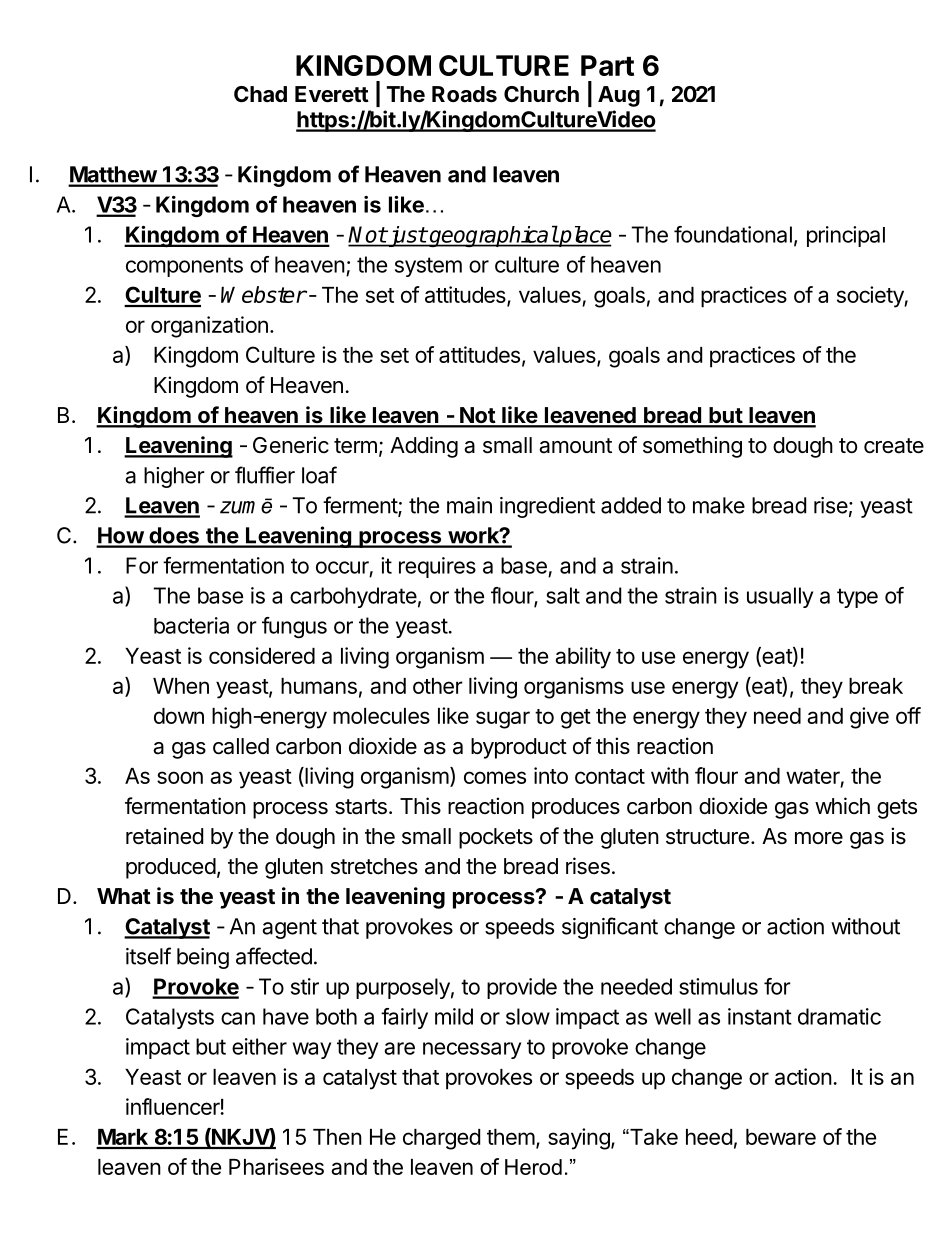 Image resolution: width=952 pixels, height=1233 pixels. I want to click on amount, so click(575, 446).
